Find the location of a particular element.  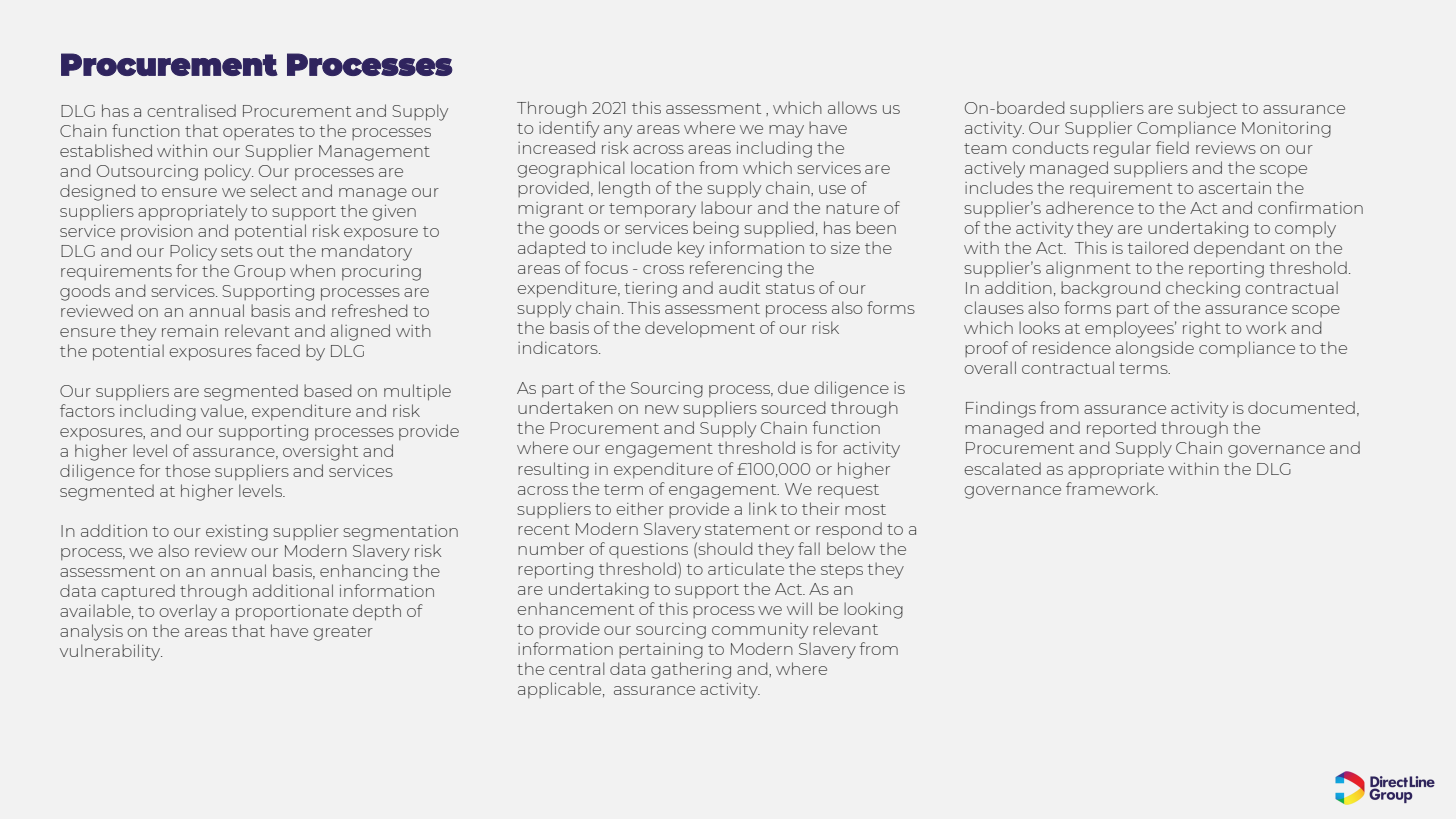

gathering is located at coordinates (691, 670).
